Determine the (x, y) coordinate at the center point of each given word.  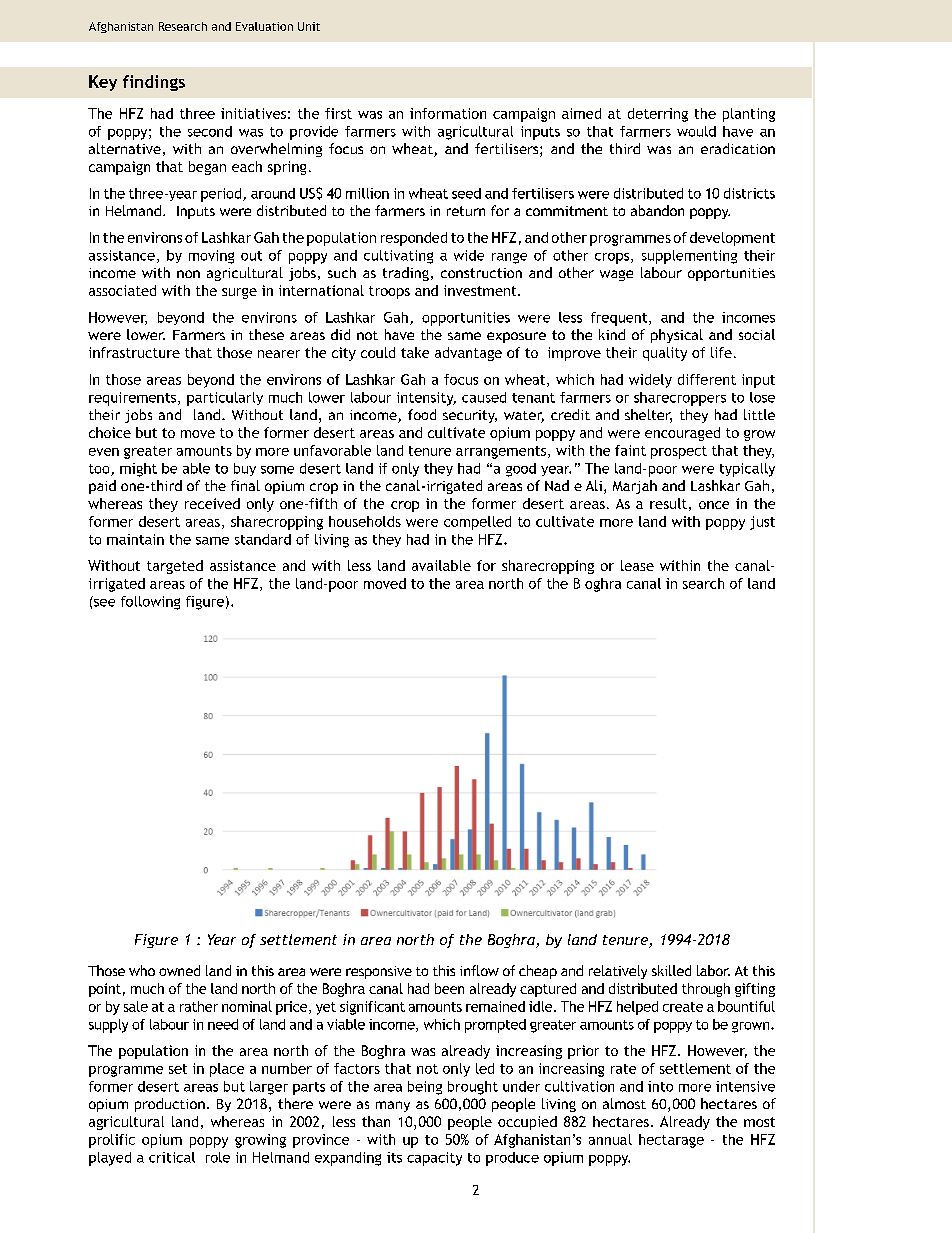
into (660, 1086)
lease (637, 565)
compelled (477, 523)
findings (154, 83)
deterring (658, 115)
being (425, 1088)
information (448, 113)
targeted (175, 567)
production (170, 1105)
